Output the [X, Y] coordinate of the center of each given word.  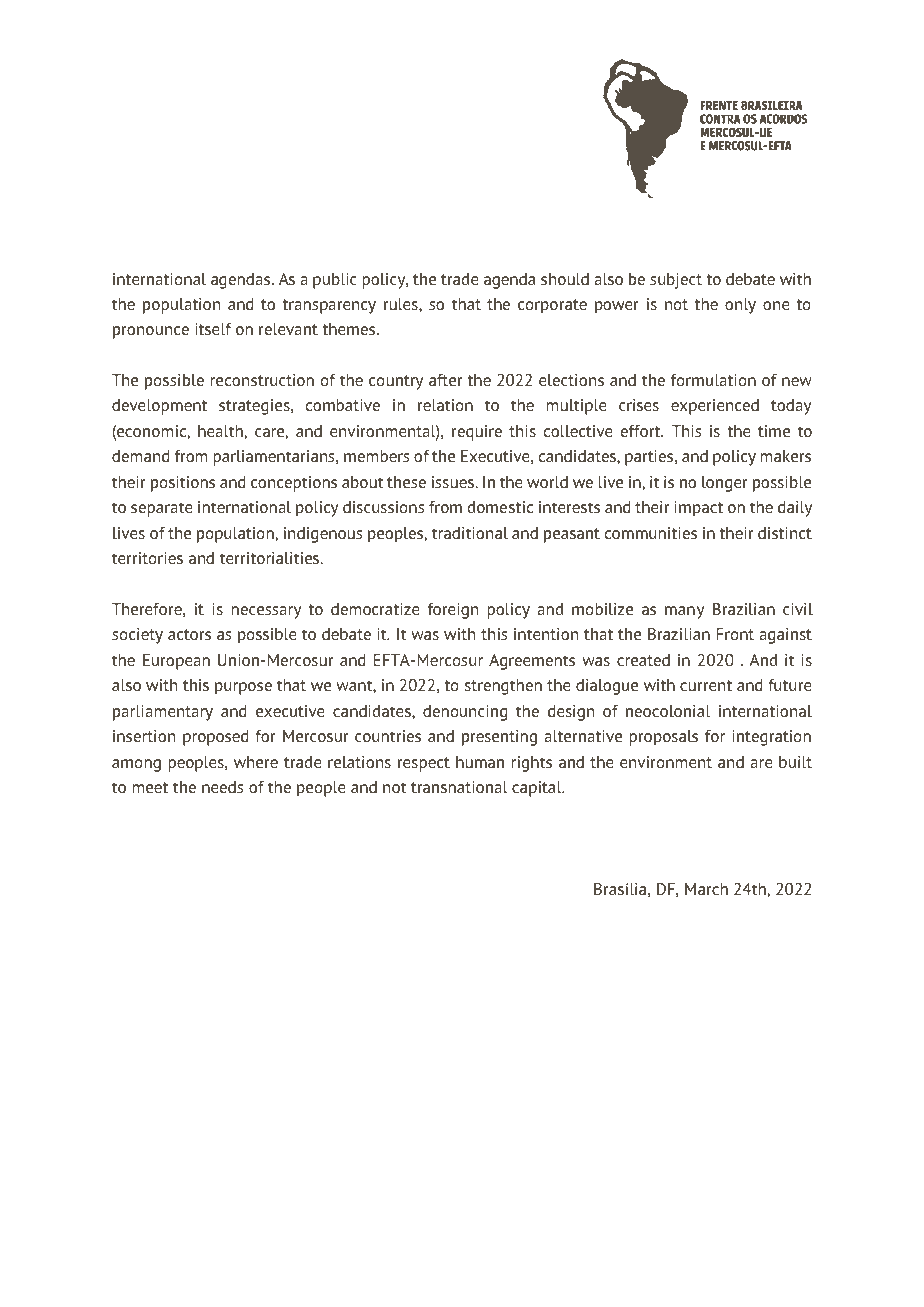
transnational [459, 787]
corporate [552, 306]
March [706, 889]
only [740, 306]
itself [213, 329]
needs [222, 787]
